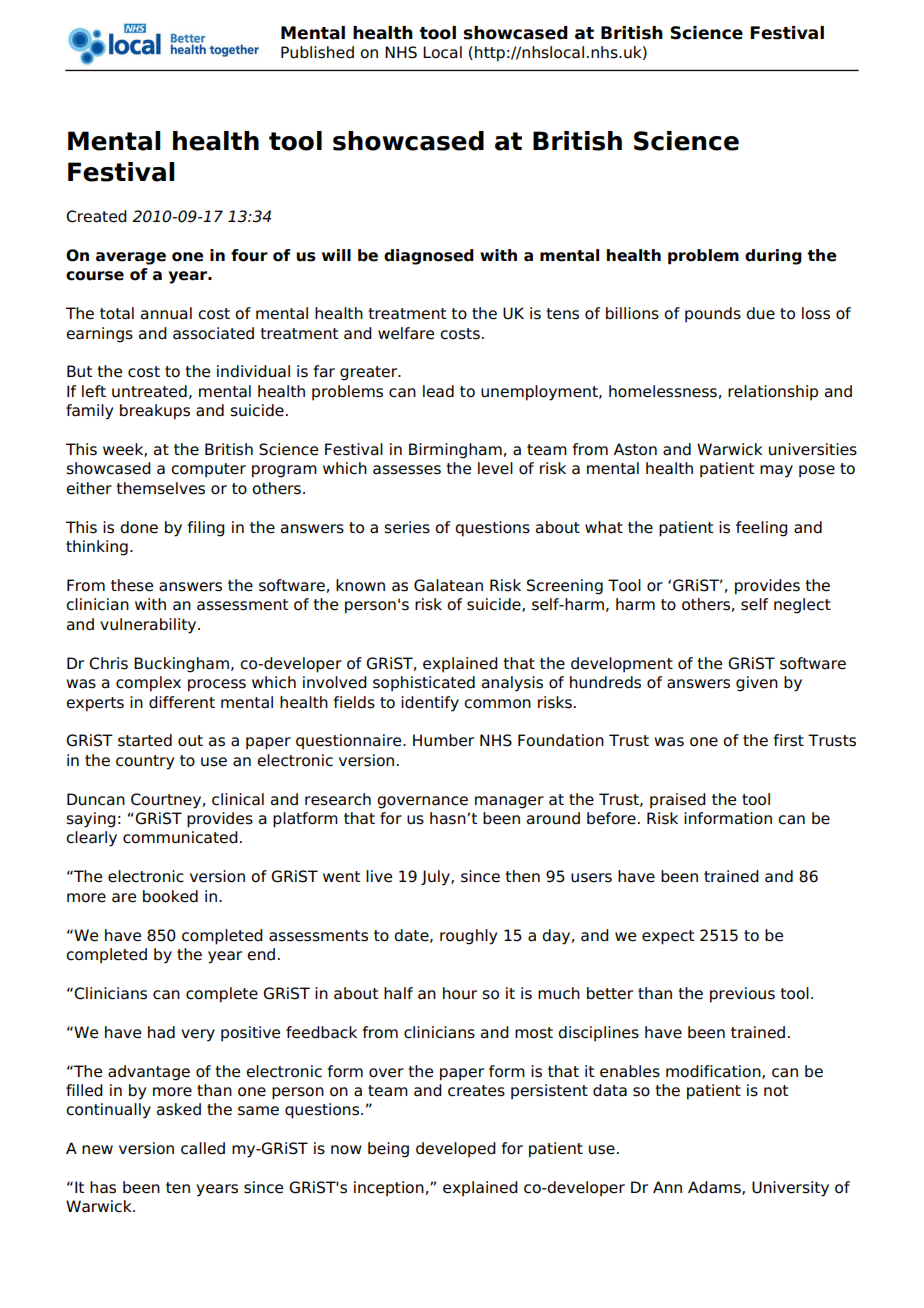  Describe the element at coordinates (203, 1148) in the page. I see `called` at that location.
